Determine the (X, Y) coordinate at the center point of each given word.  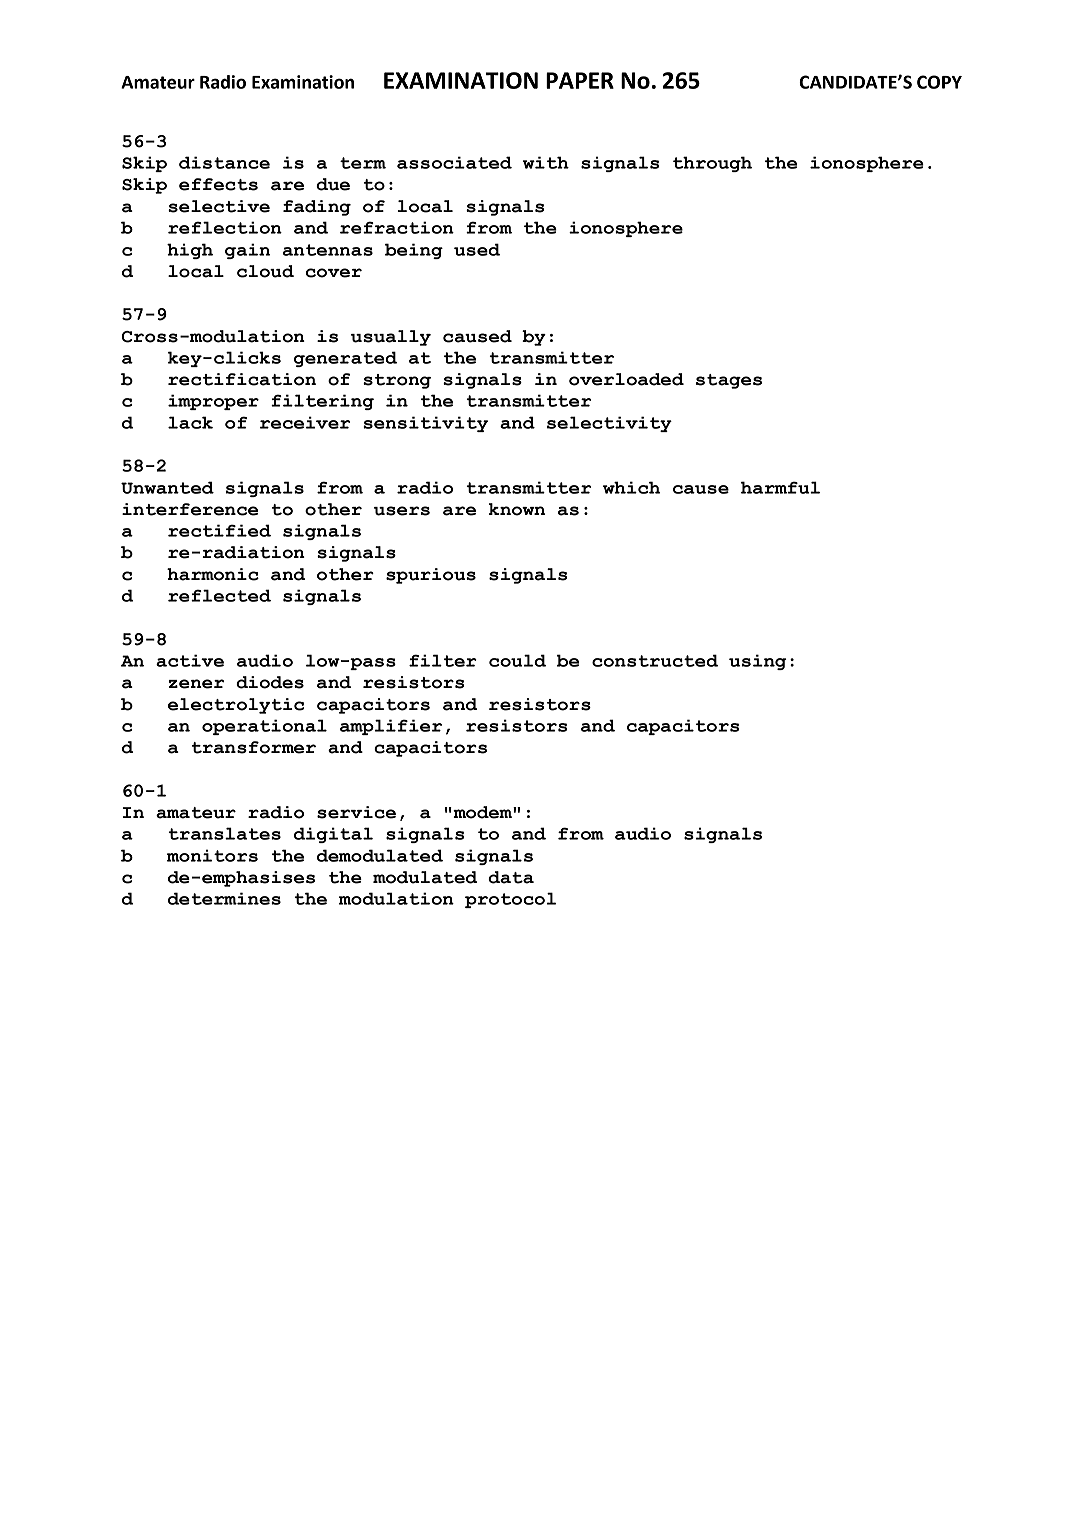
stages (729, 381)
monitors (212, 855)
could (517, 660)
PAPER (580, 80)
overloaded (626, 379)
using (758, 662)
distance (224, 162)
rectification (242, 379)
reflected (219, 595)
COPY (939, 82)
